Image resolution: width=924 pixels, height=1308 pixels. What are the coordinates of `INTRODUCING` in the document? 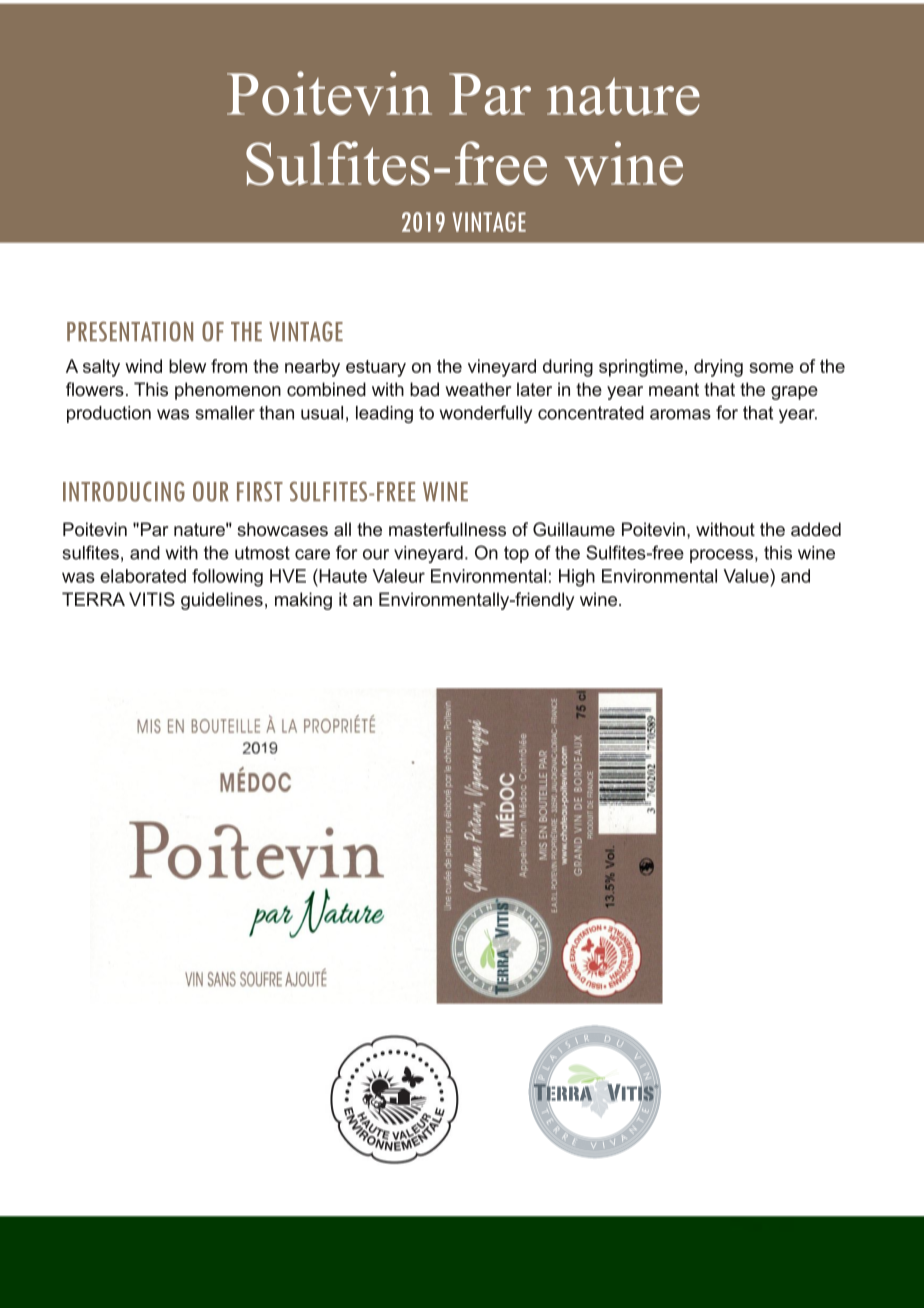 It's located at (124, 491).
